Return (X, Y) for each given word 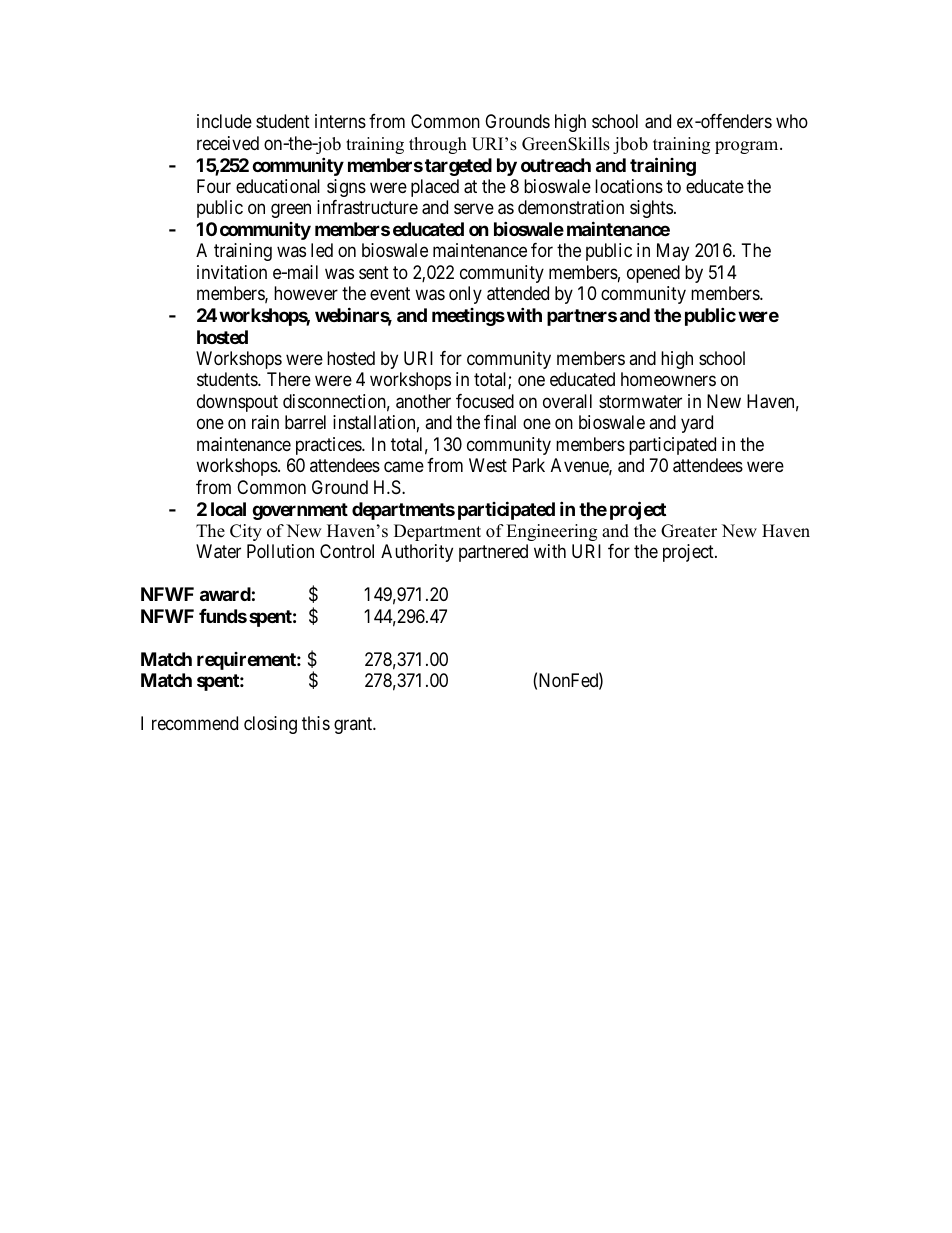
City (246, 532)
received (228, 143)
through (438, 145)
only (465, 295)
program (748, 147)
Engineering (551, 532)
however (306, 293)
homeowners (668, 379)
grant (354, 725)
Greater (689, 531)
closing (270, 725)
